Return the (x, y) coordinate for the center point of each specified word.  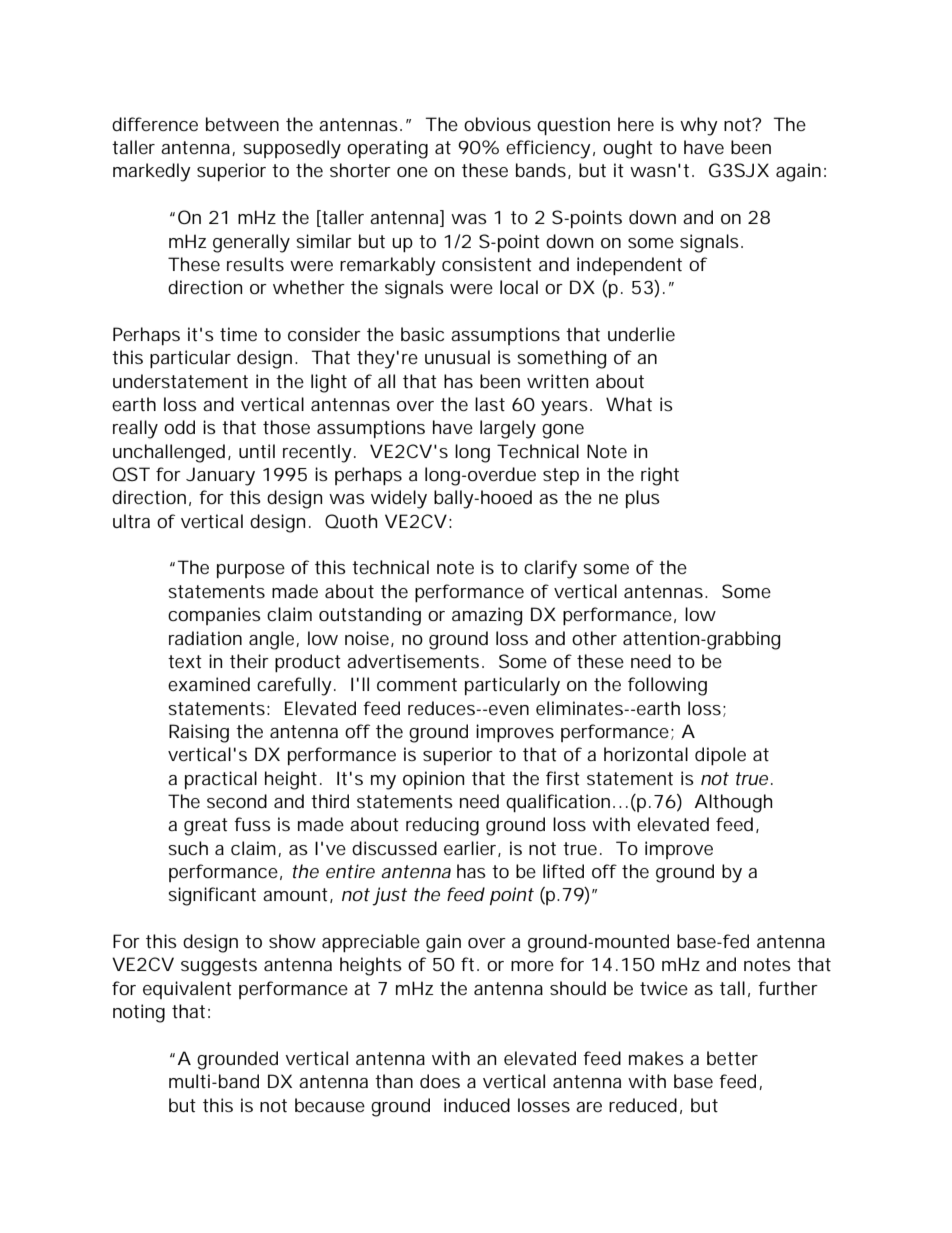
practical (221, 780)
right (660, 476)
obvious (497, 124)
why (699, 126)
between (242, 124)
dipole (720, 756)
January (220, 476)
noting (139, 1013)
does (440, 1081)
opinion (433, 780)
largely (508, 429)
